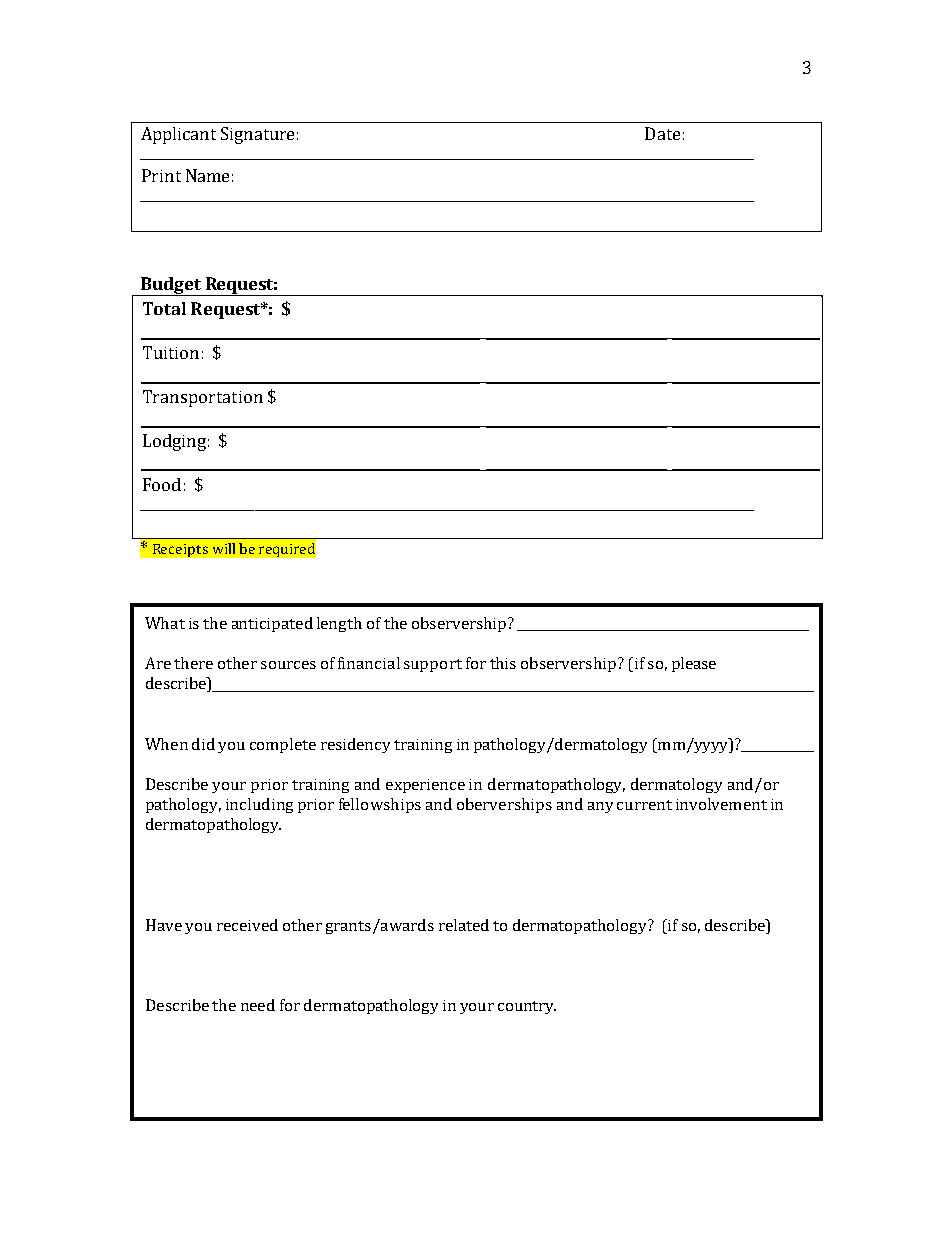 Image resolution: width=952 pixels, height=1233 pixels. What do you see at coordinates (257, 135) in the screenshot?
I see `Signature` at bounding box center [257, 135].
